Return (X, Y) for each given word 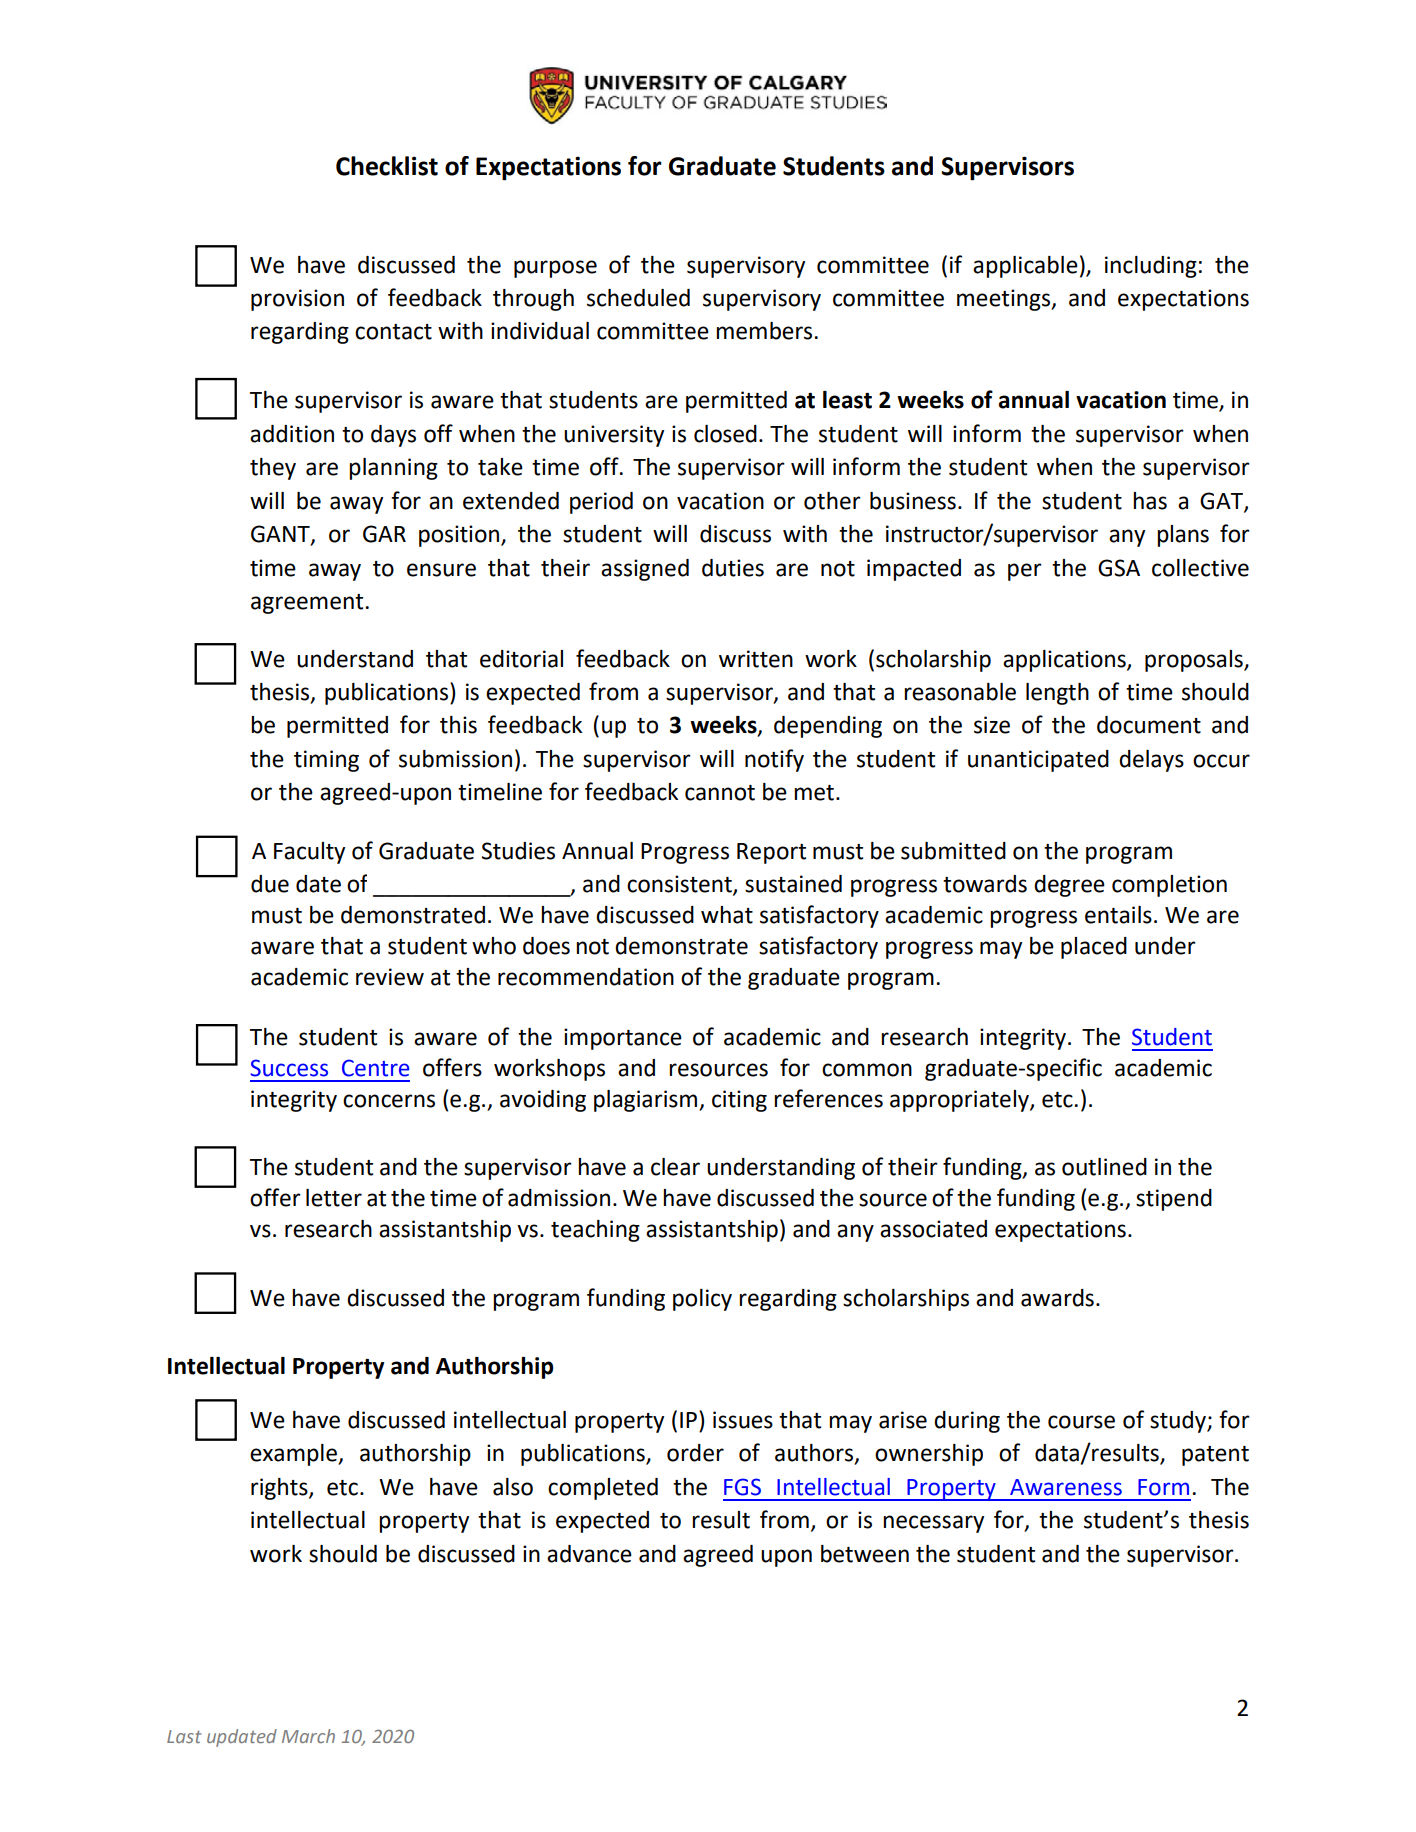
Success (289, 1068)
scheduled (638, 298)
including (1151, 267)
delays (1151, 761)
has (1150, 501)
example (294, 1455)
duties (733, 568)
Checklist (387, 166)
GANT (281, 535)
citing (739, 1101)
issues (743, 1420)
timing (326, 761)
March (308, 1736)
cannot (720, 793)
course (1081, 1422)
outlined (1104, 1167)
